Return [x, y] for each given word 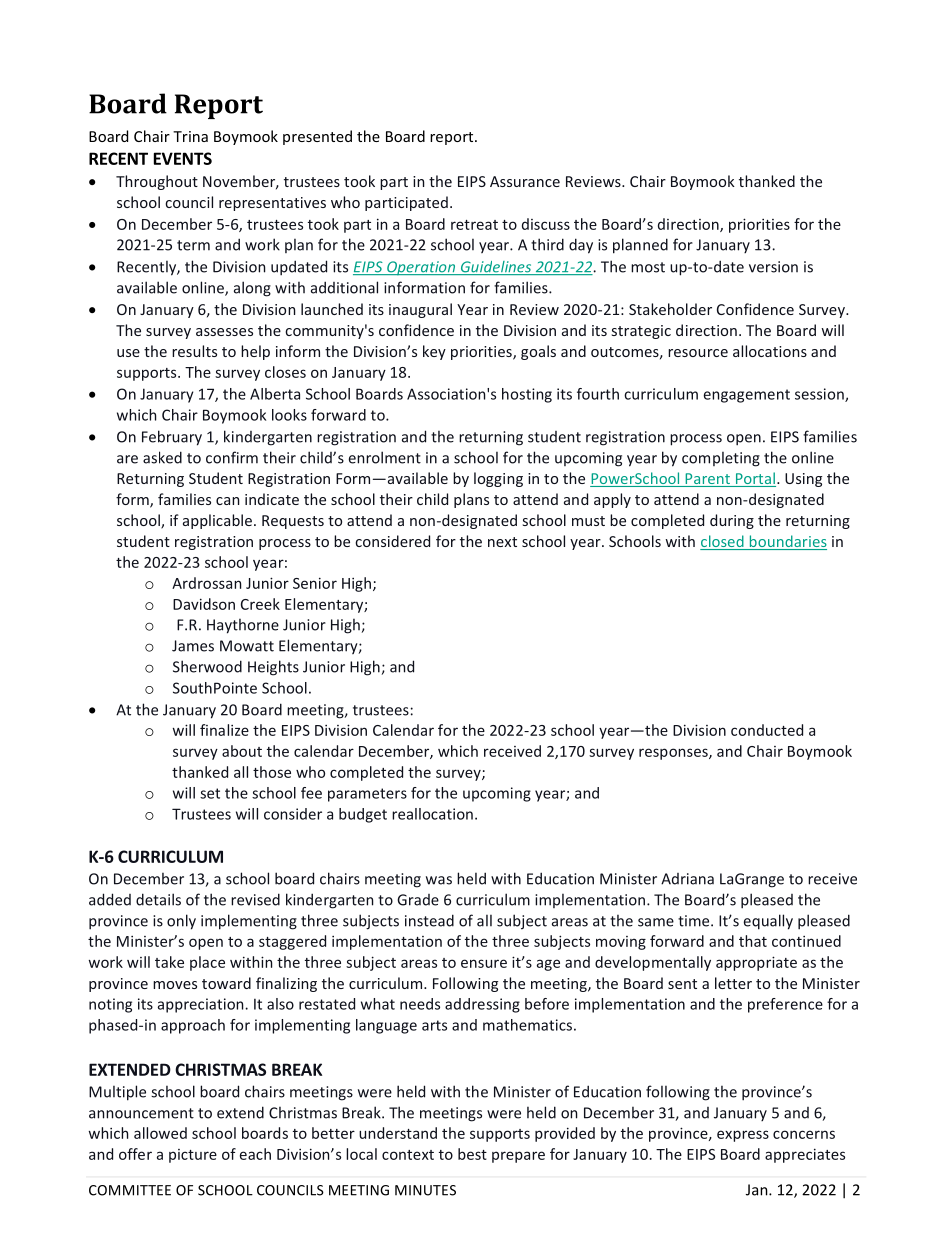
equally [768, 922]
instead [429, 920]
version [773, 267]
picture [193, 1156]
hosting [527, 395]
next [502, 542]
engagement [747, 396]
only [181, 922]
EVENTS [183, 158]
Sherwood [207, 666]
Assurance [525, 181]
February [172, 438]
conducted [767, 730]
